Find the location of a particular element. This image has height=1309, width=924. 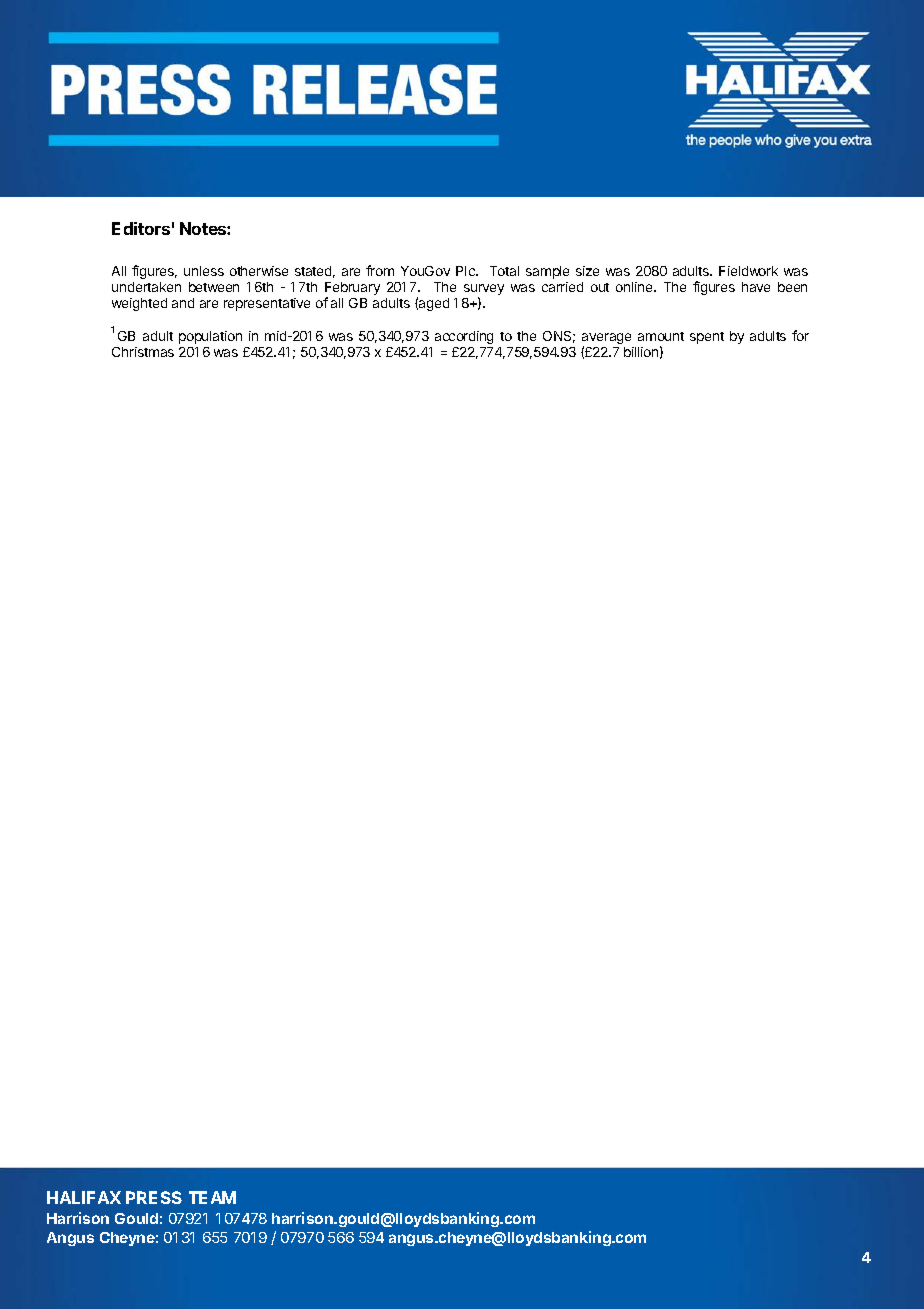

and is located at coordinates (183, 303).
